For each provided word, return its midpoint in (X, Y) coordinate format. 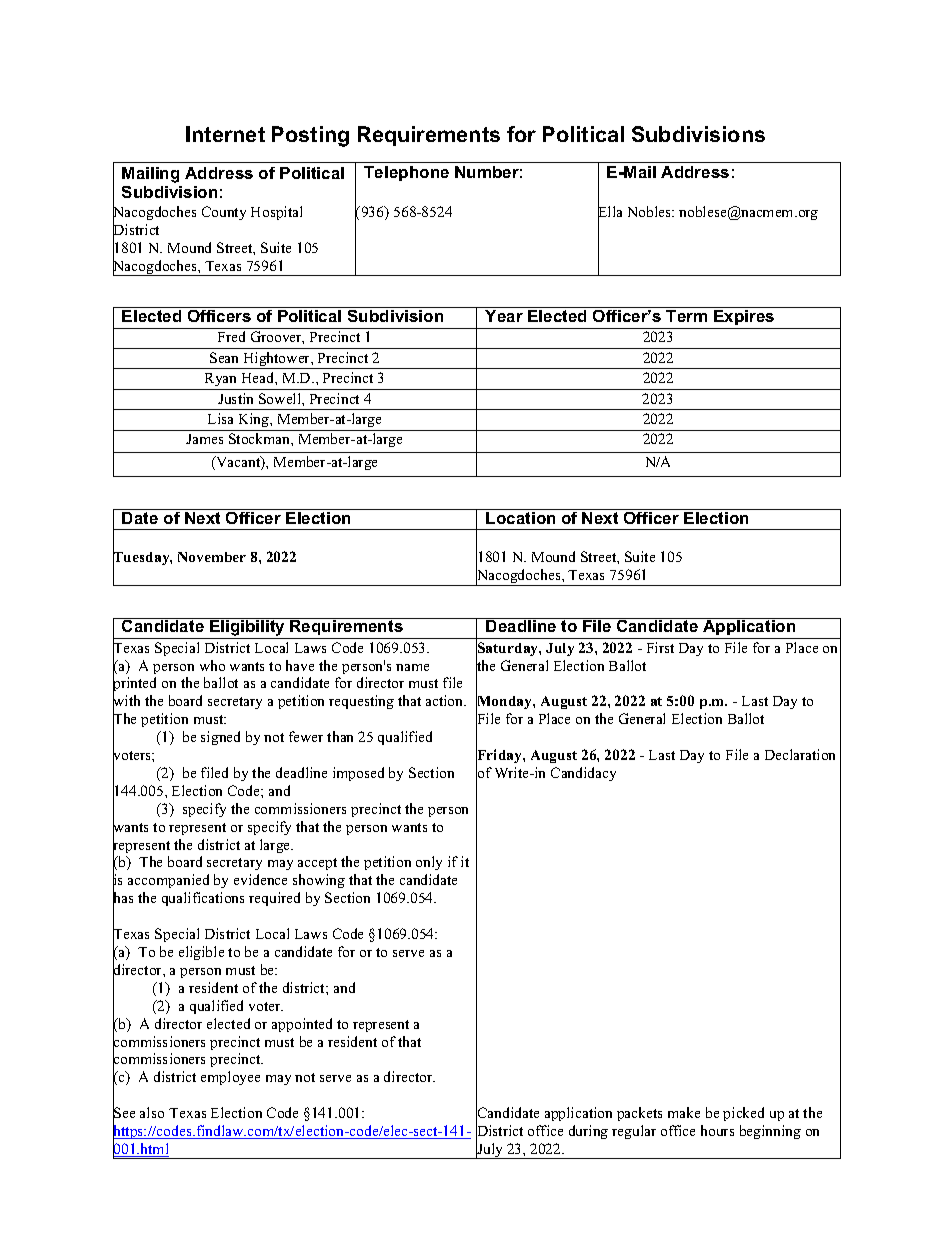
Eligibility (248, 628)
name (412, 667)
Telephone (406, 173)
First (660, 647)
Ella (610, 212)
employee (230, 1078)
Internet (225, 134)
